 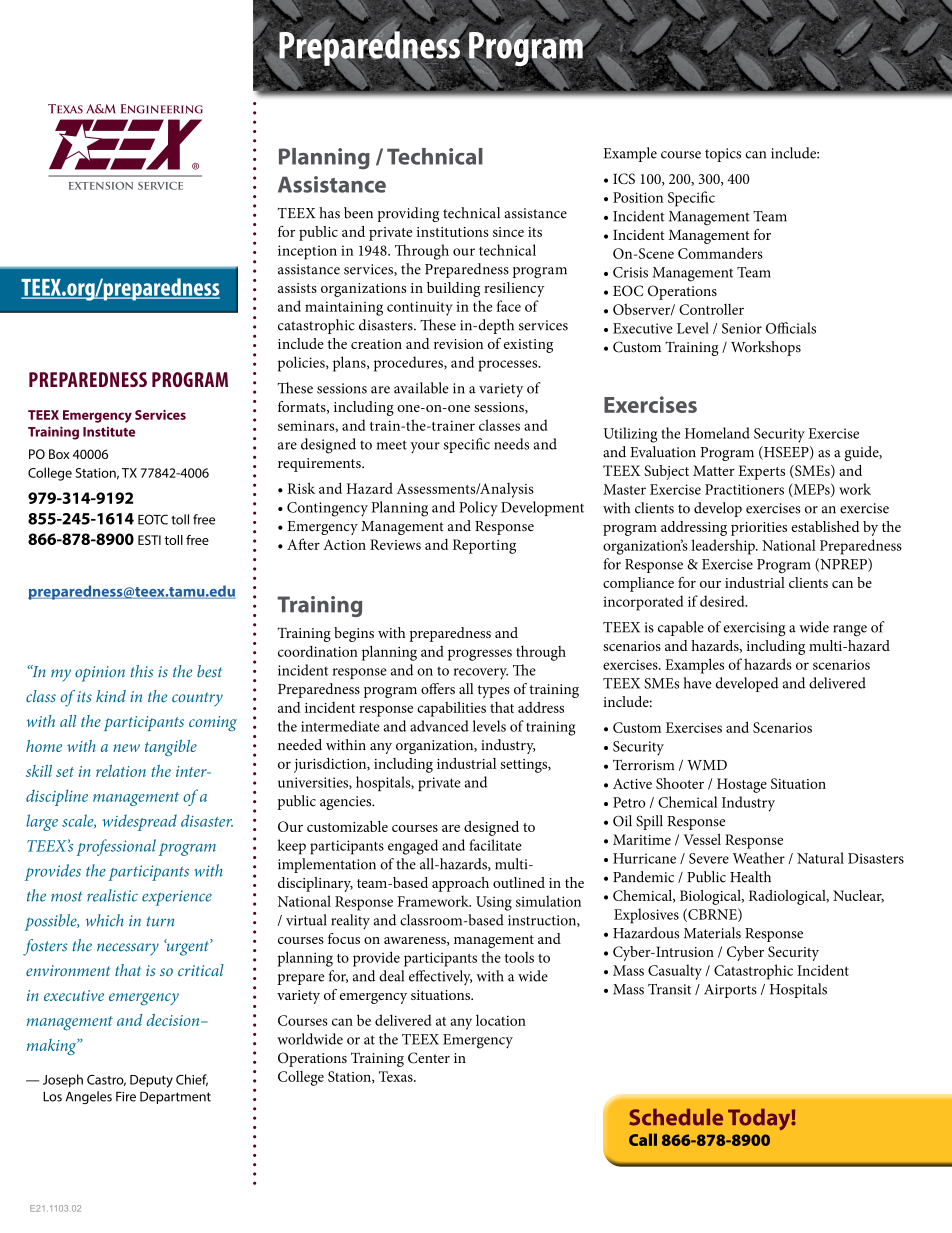 What do you see at coordinates (126, 1096) in the page?
I see `Fire` at bounding box center [126, 1096].
